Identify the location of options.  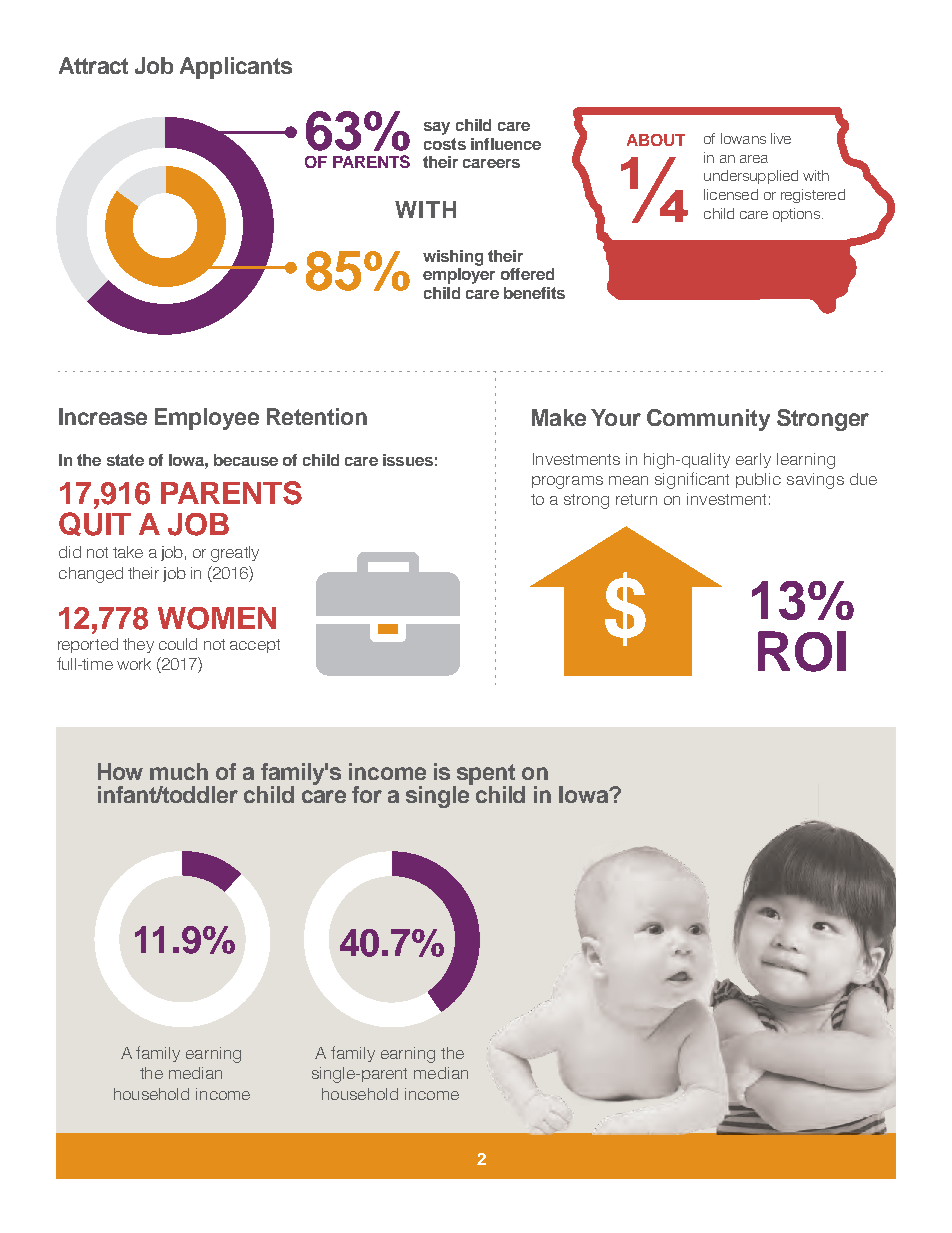
(796, 215).
